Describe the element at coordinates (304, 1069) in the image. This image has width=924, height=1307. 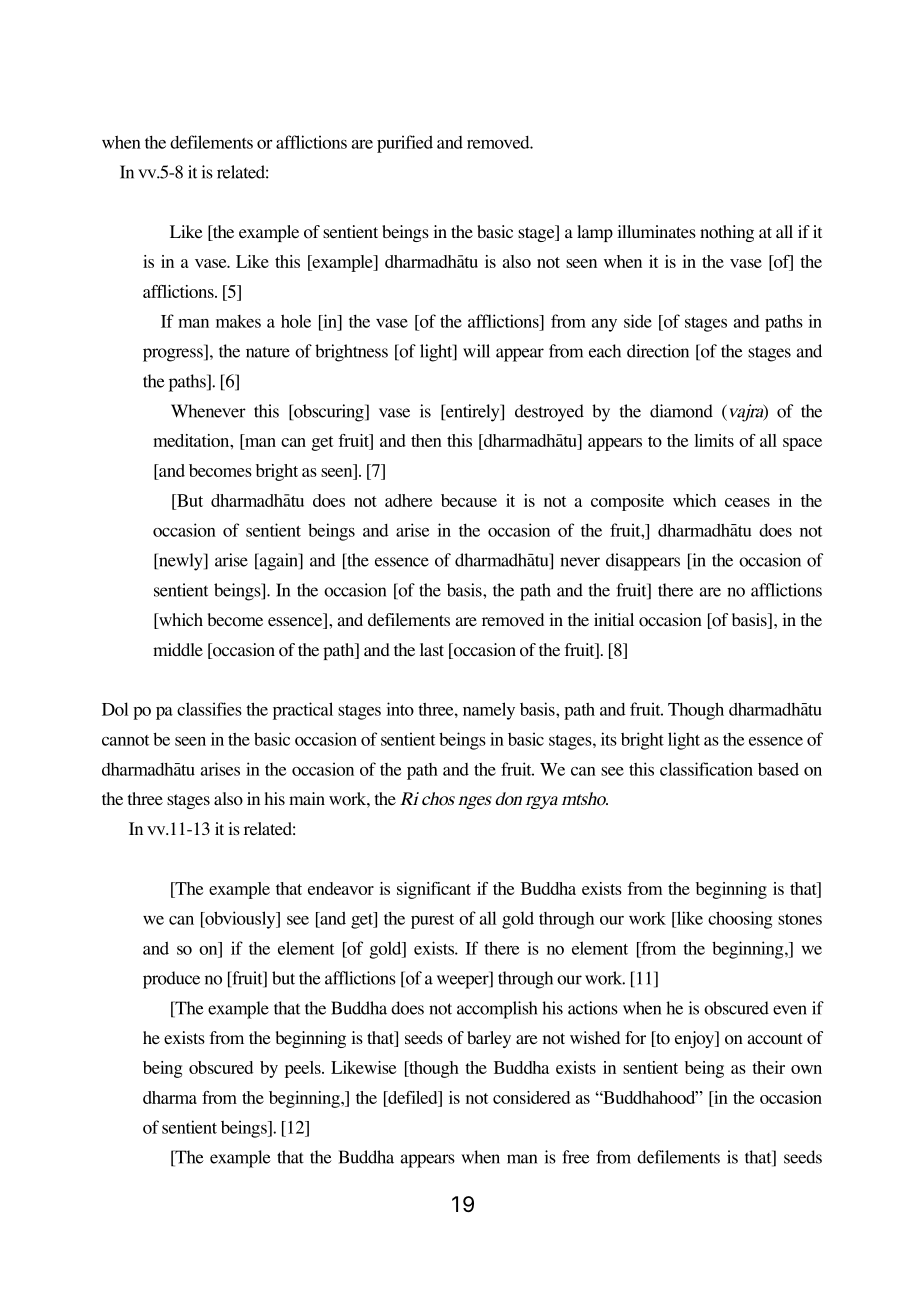
I see `peels` at that location.
